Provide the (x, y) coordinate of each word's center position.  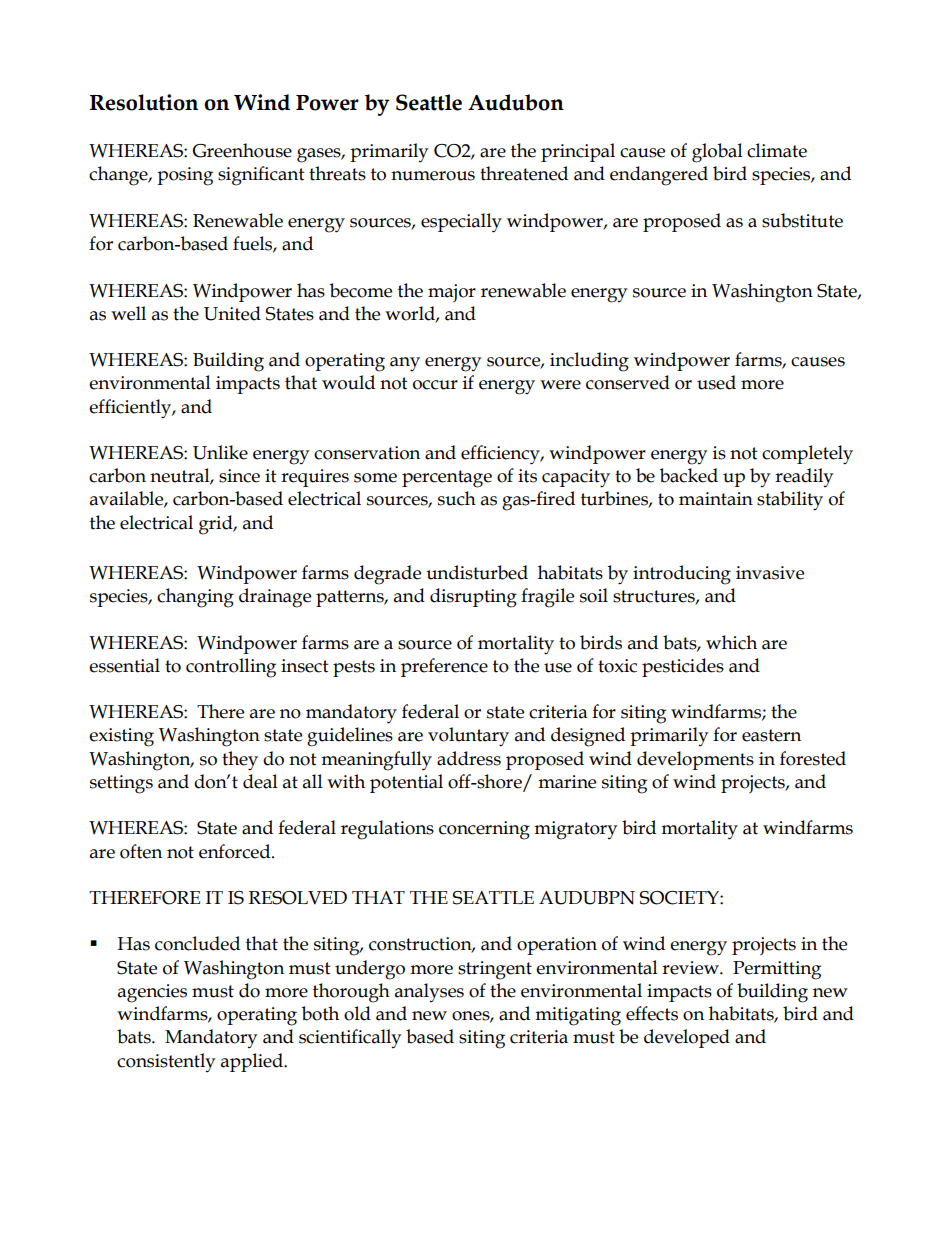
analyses (429, 992)
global (717, 153)
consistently (166, 1062)
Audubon (516, 102)
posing (185, 176)
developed (687, 1038)
